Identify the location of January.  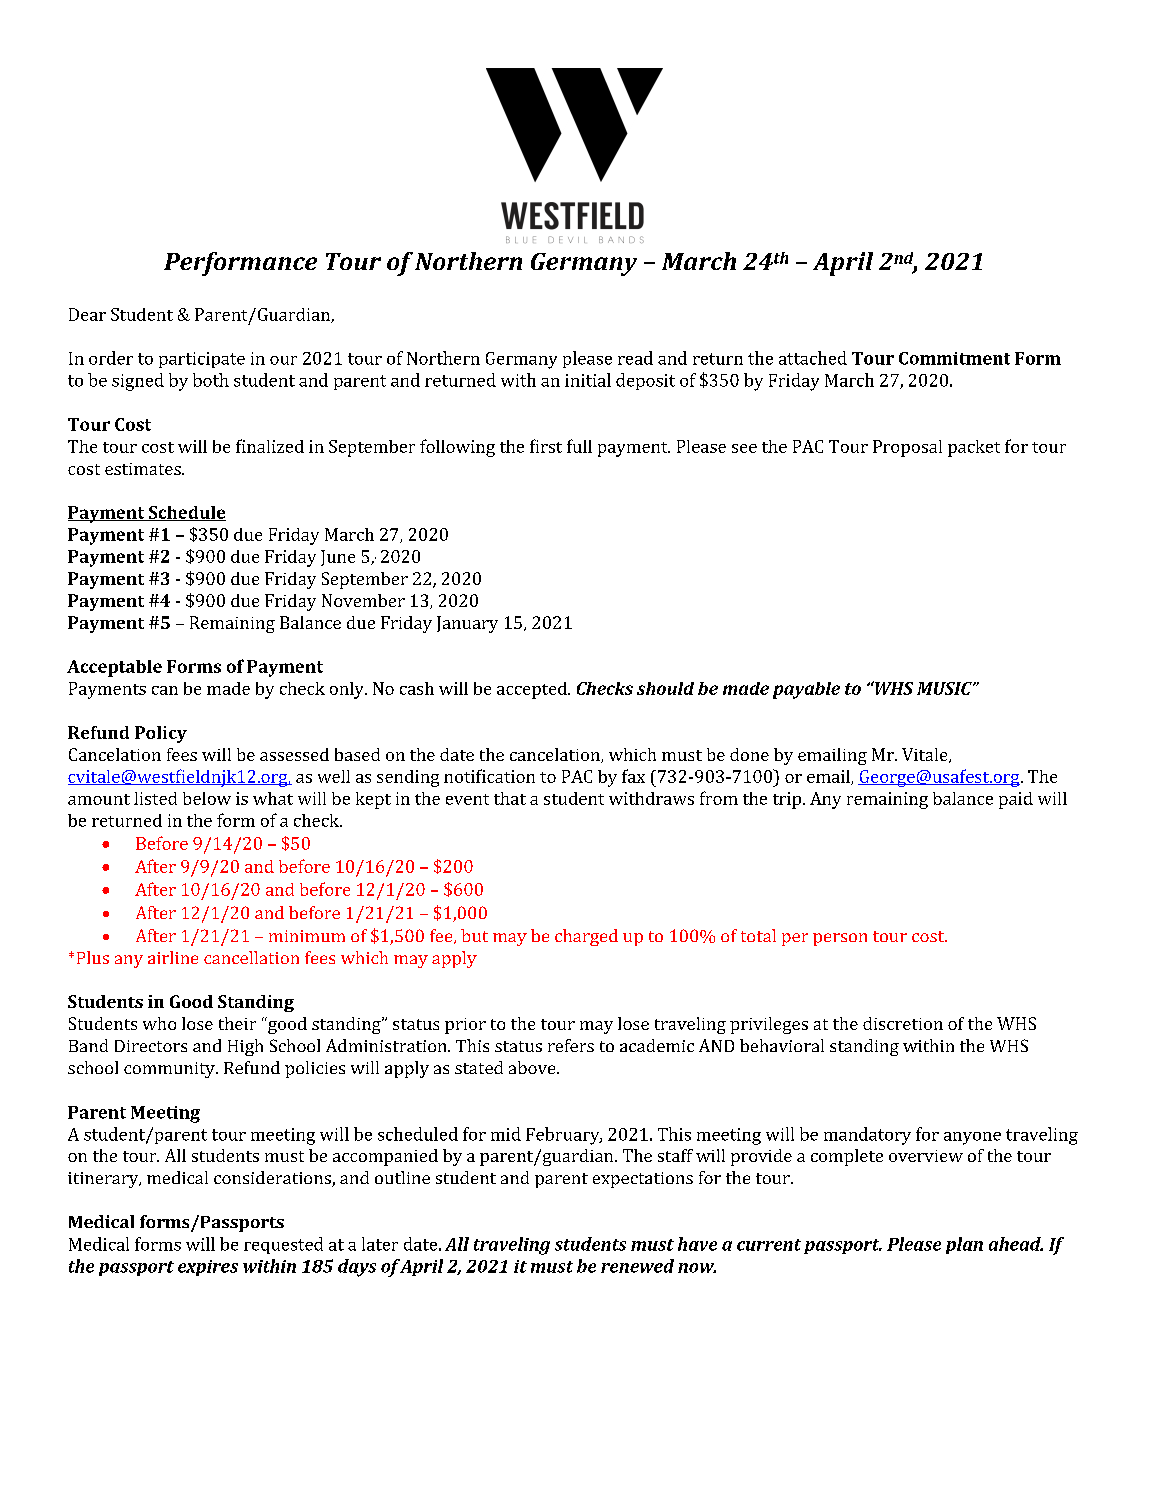
(467, 624).
